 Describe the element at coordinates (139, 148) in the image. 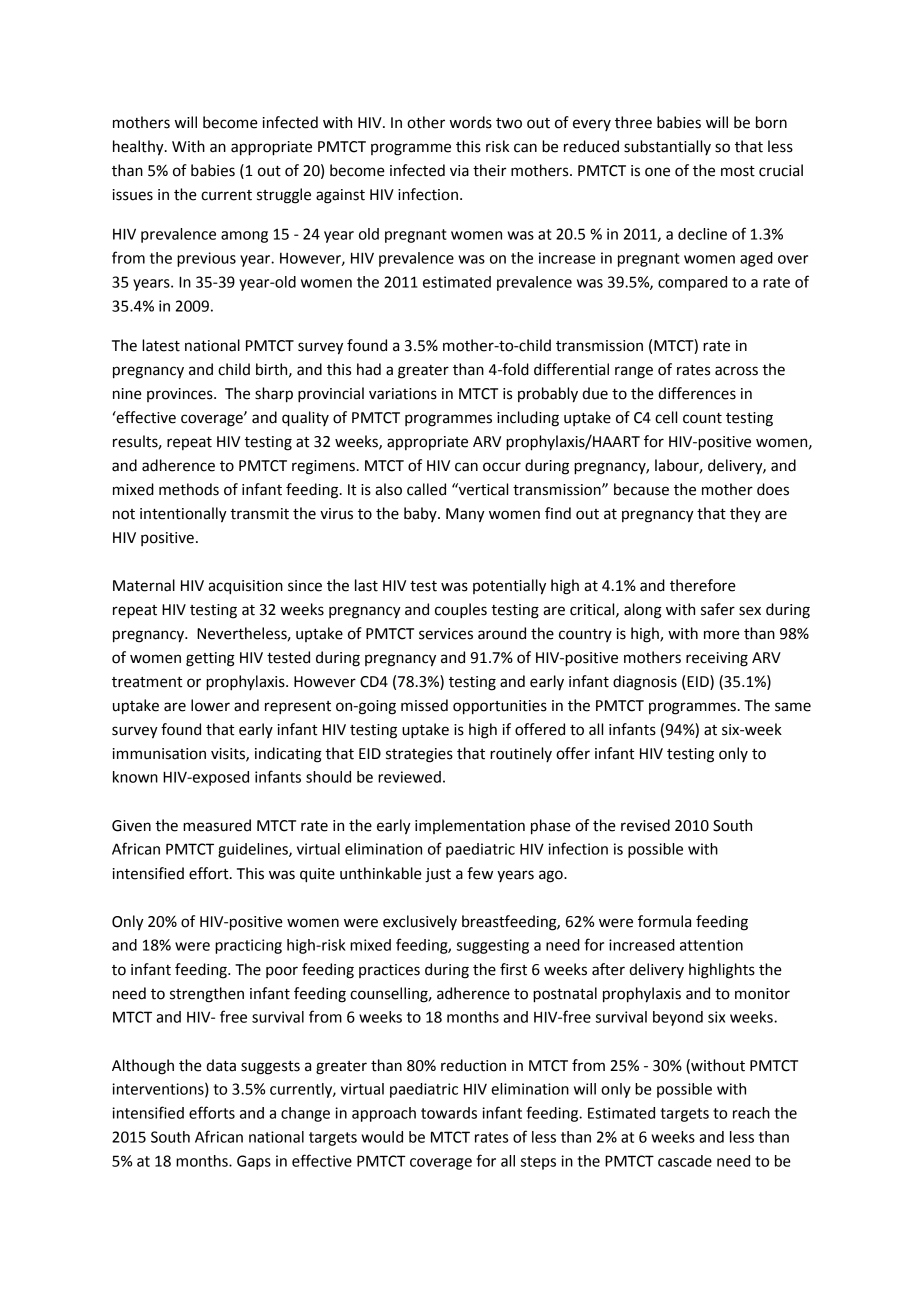

I see `healthy` at that location.
